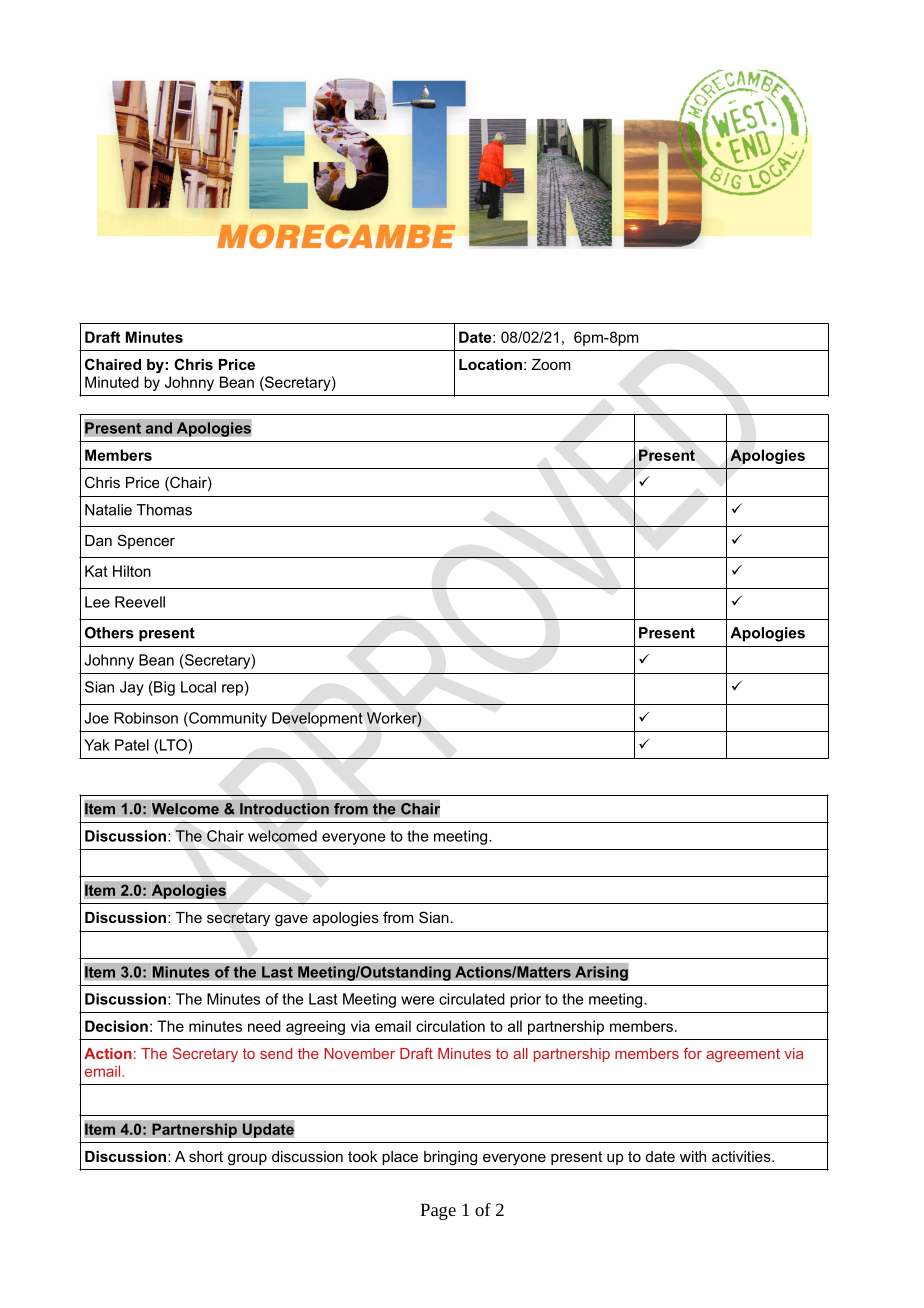  I want to click on Page, so click(438, 1211).
